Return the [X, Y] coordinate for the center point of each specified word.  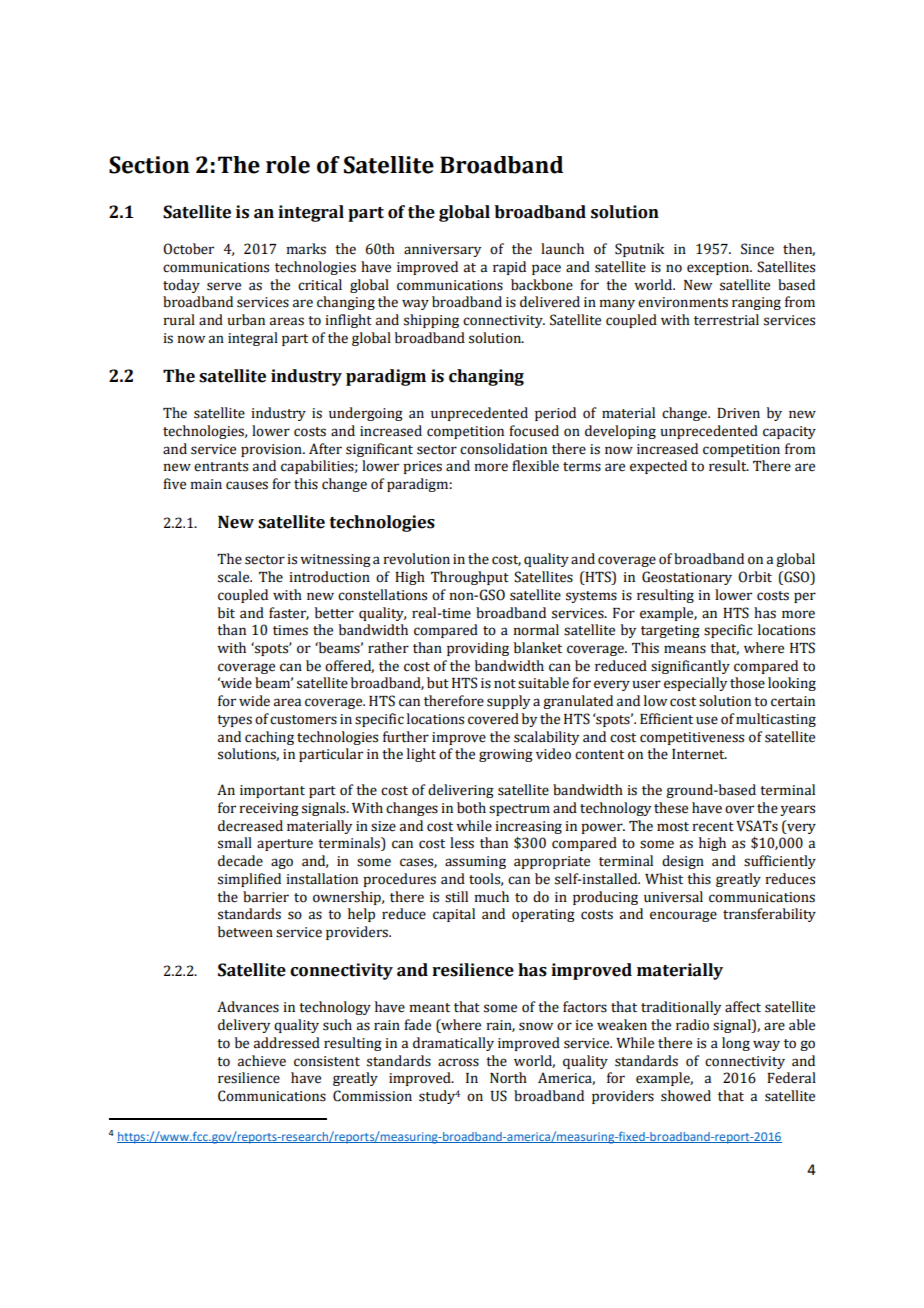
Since [757, 249]
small [235, 843]
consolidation [503, 449]
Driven [738, 413]
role [288, 165]
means [685, 649]
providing [478, 649]
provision [272, 450]
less [462, 843]
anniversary [442, 250]
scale [235, 577]
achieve [262, 1061]
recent [713, 827]
